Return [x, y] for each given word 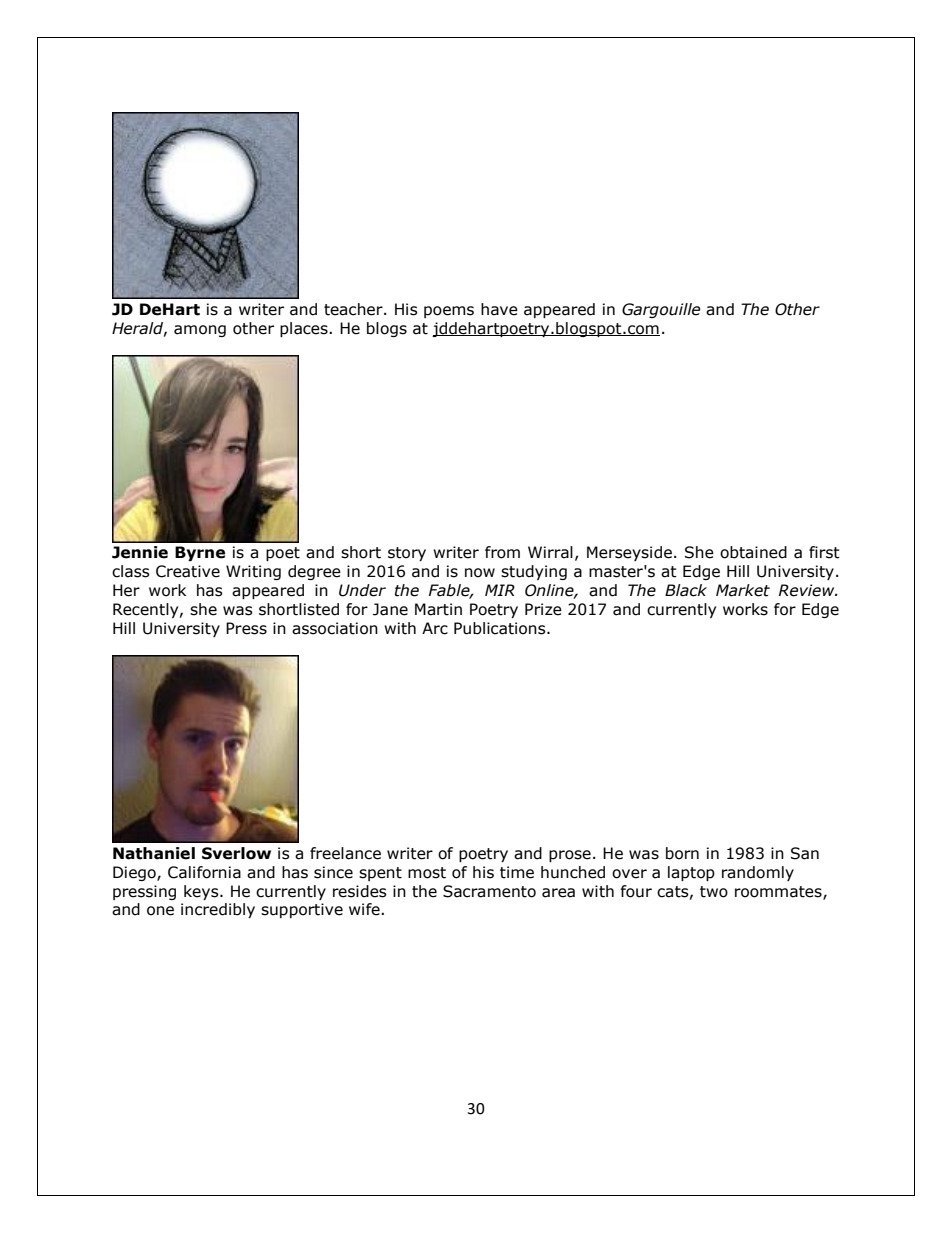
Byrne [200, 553]
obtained [753, 552]
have [499, 309]
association [335, 628]
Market [743, 590]
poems [449, 312]
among [200, 331]
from [502, 552]
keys [202, 892]
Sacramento [489, 891]
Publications [501, 628]
